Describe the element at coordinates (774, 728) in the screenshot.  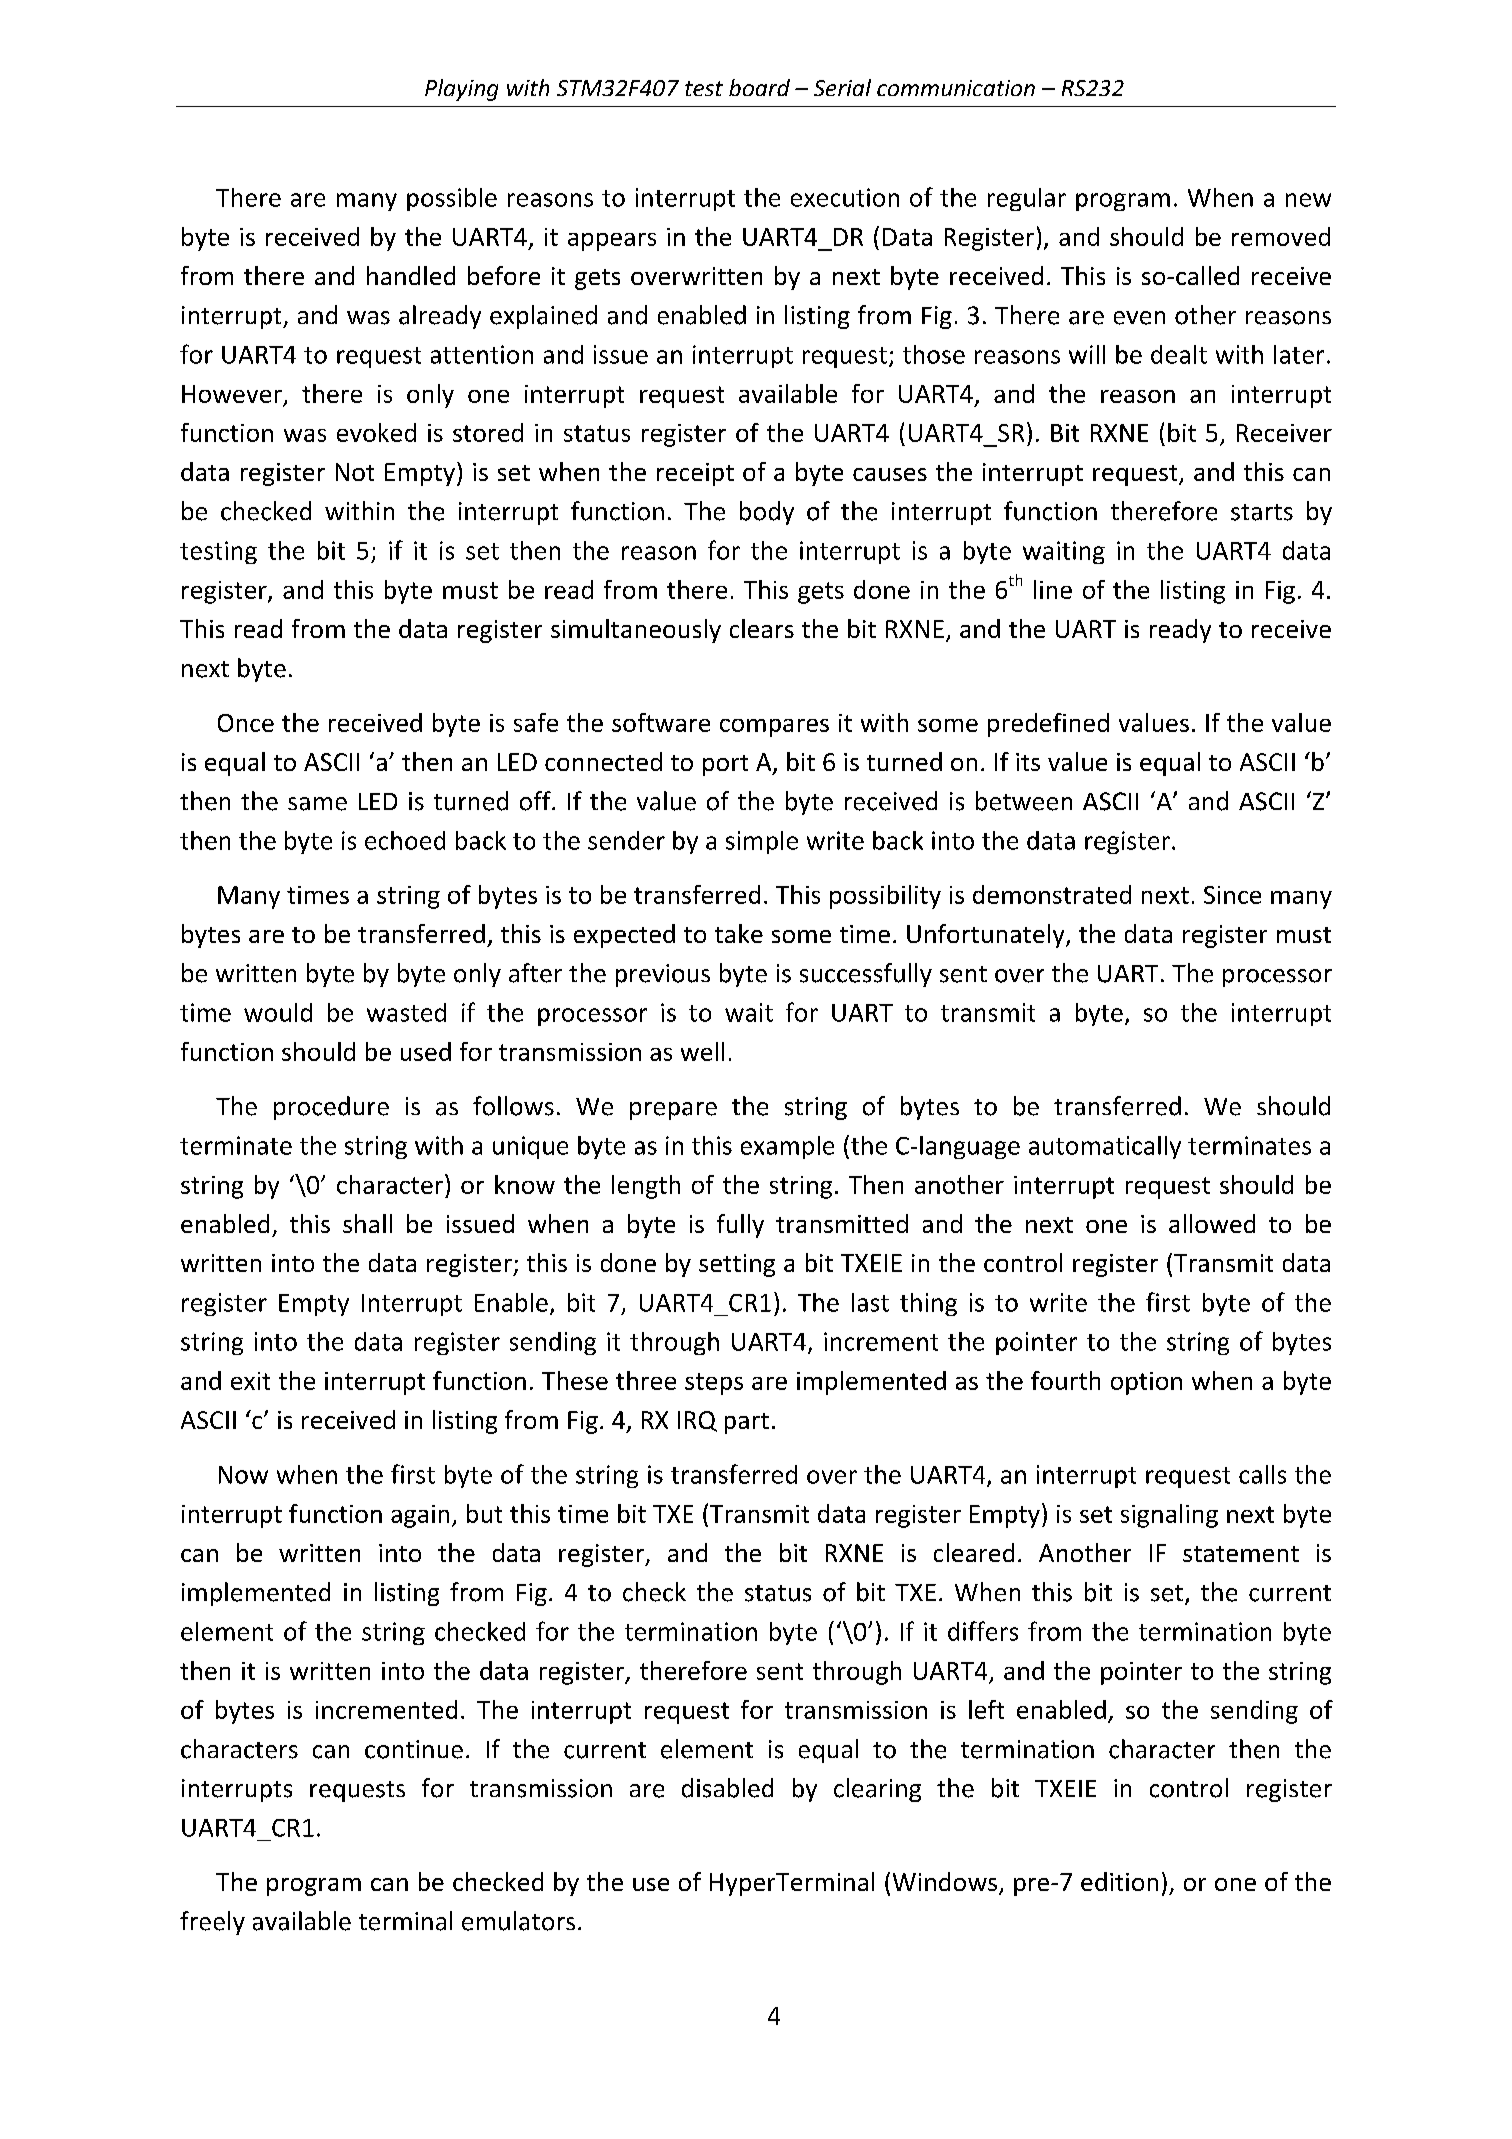
I see `compares` at that location.
